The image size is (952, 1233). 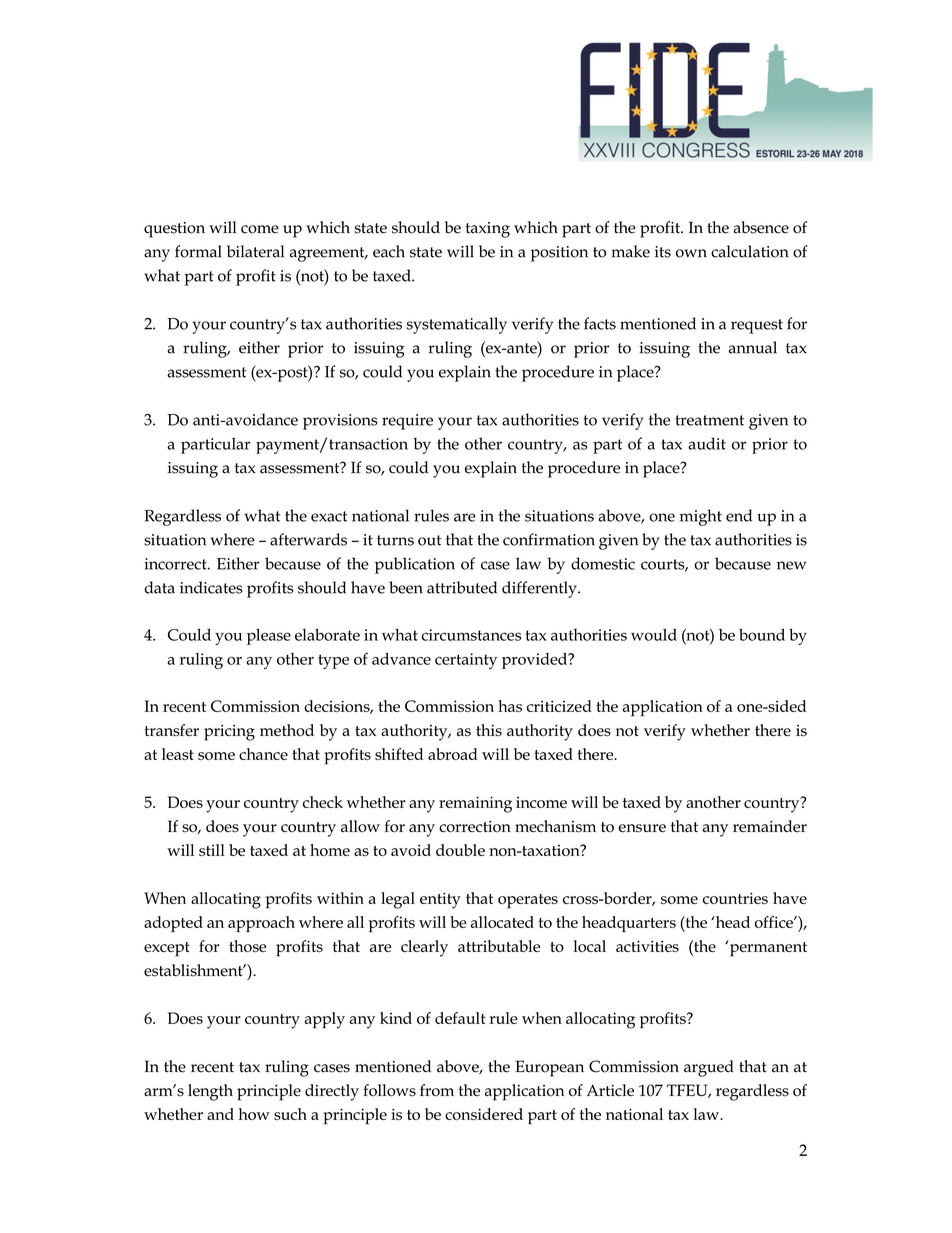 What do you see at coordinates (407, 422) in the page?
I see `require` at bounding box center [407, 422].
